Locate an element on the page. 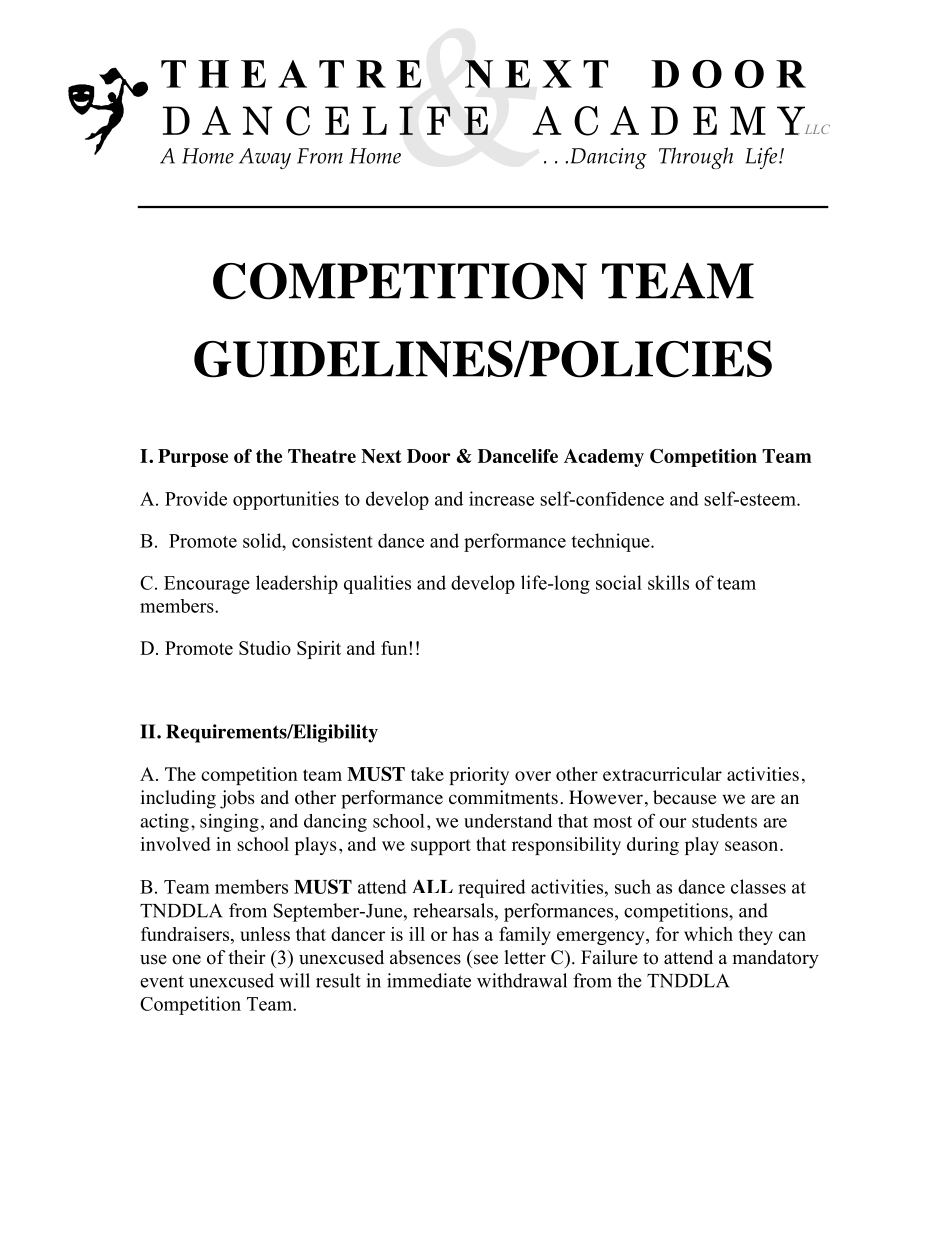 The image size is (952, 1233). their is located at coordinates (247, 957).
